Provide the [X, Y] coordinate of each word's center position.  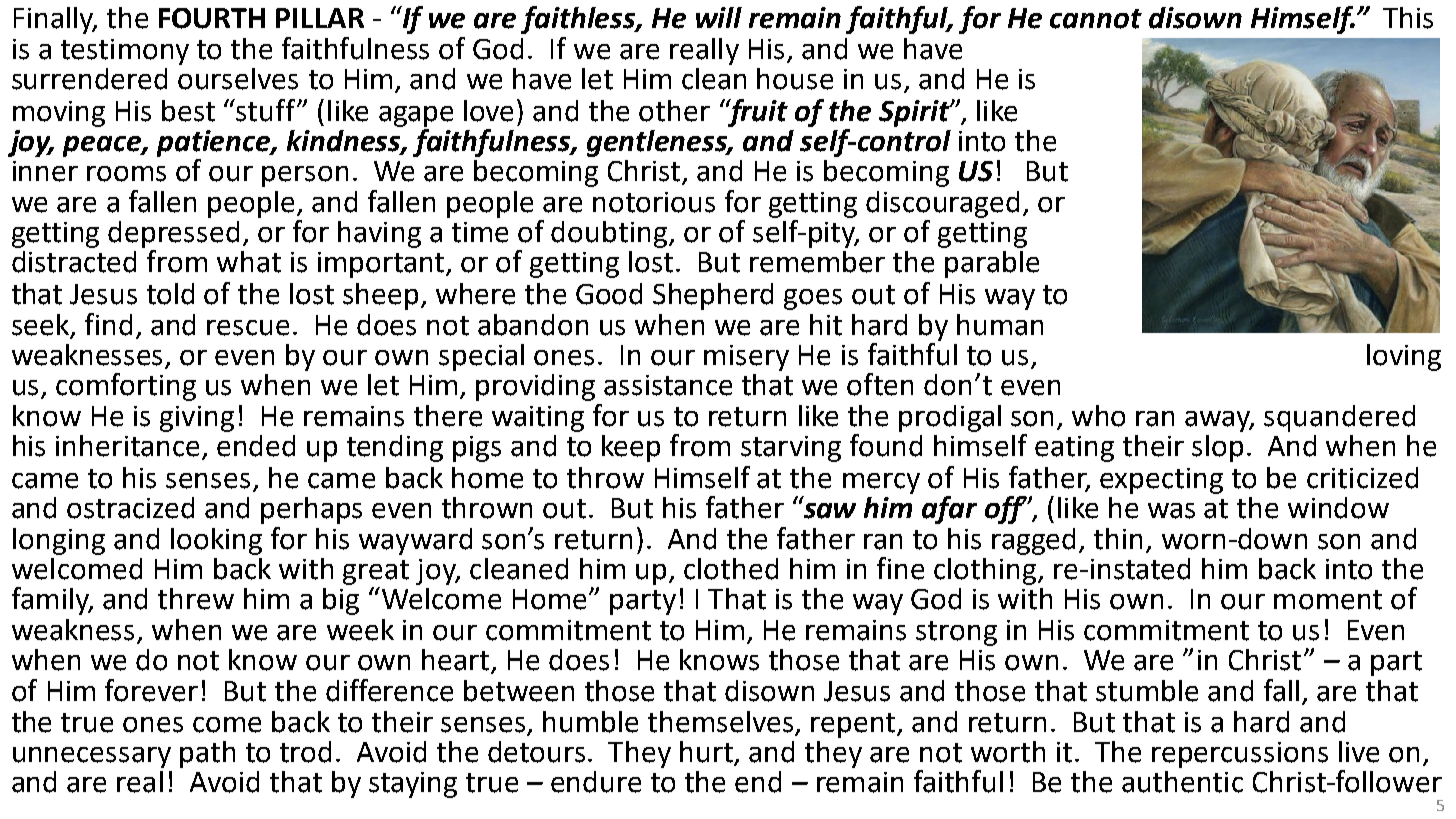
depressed [173, 234]
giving [197, 419]
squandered [1339, 418]
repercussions [1240, 755]
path [207, 754]
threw [196, 599]
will [719, 17]
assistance [668, 385]
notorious [654, 202]
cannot [1096, 19]
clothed [731, 569]
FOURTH [212, 18]
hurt [708, 753]
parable [992, 264]
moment [1328, 600]
